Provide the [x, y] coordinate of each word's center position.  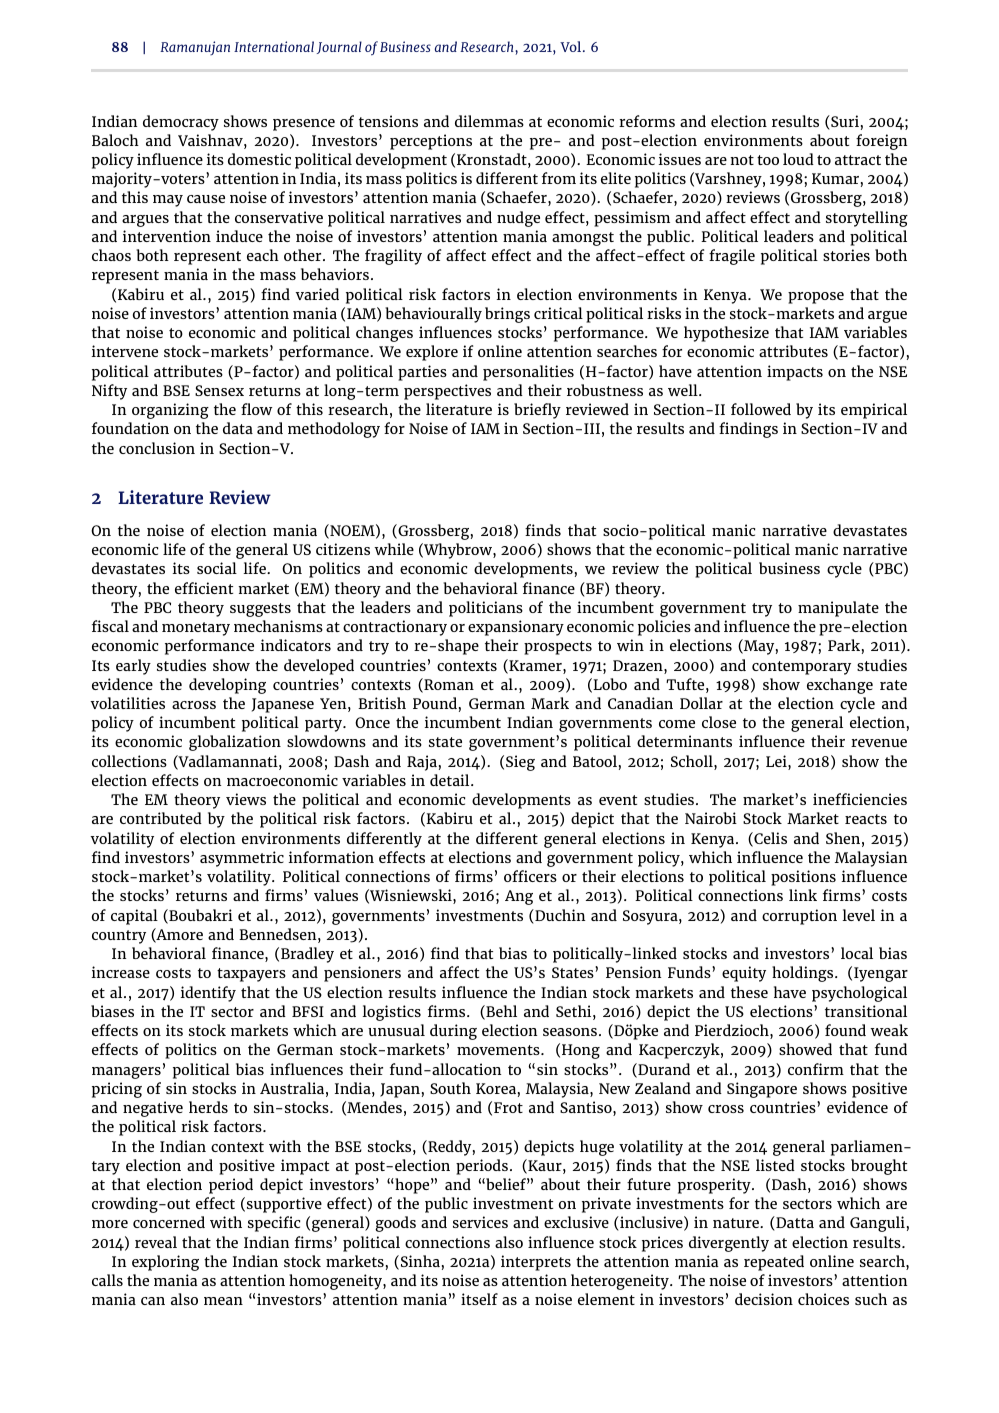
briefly [537, 411]
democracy [181, 123]
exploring [165, 1263]
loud [798, 159]
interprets [536, 1263]
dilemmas [489, 121]
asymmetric [242, 859]
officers [530, 876]
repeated [774, 1263]
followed [761, 409]
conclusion [157, 448]
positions [803, 878]
